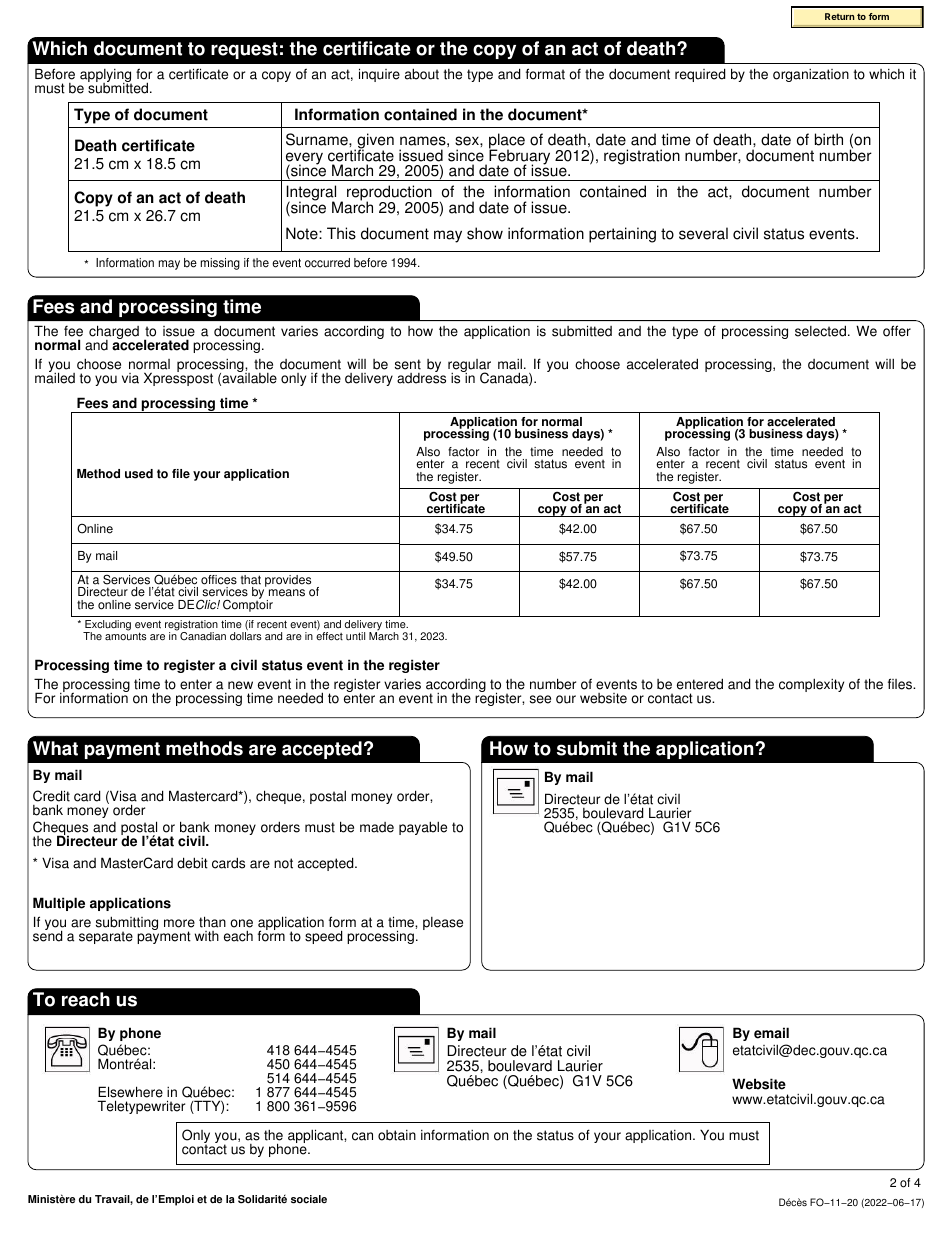 This screenshot has height=1233, width=952. What do you see at coordinates (443, 923) in the screenshot?
I see `please` at bounding box center [443, 923].
